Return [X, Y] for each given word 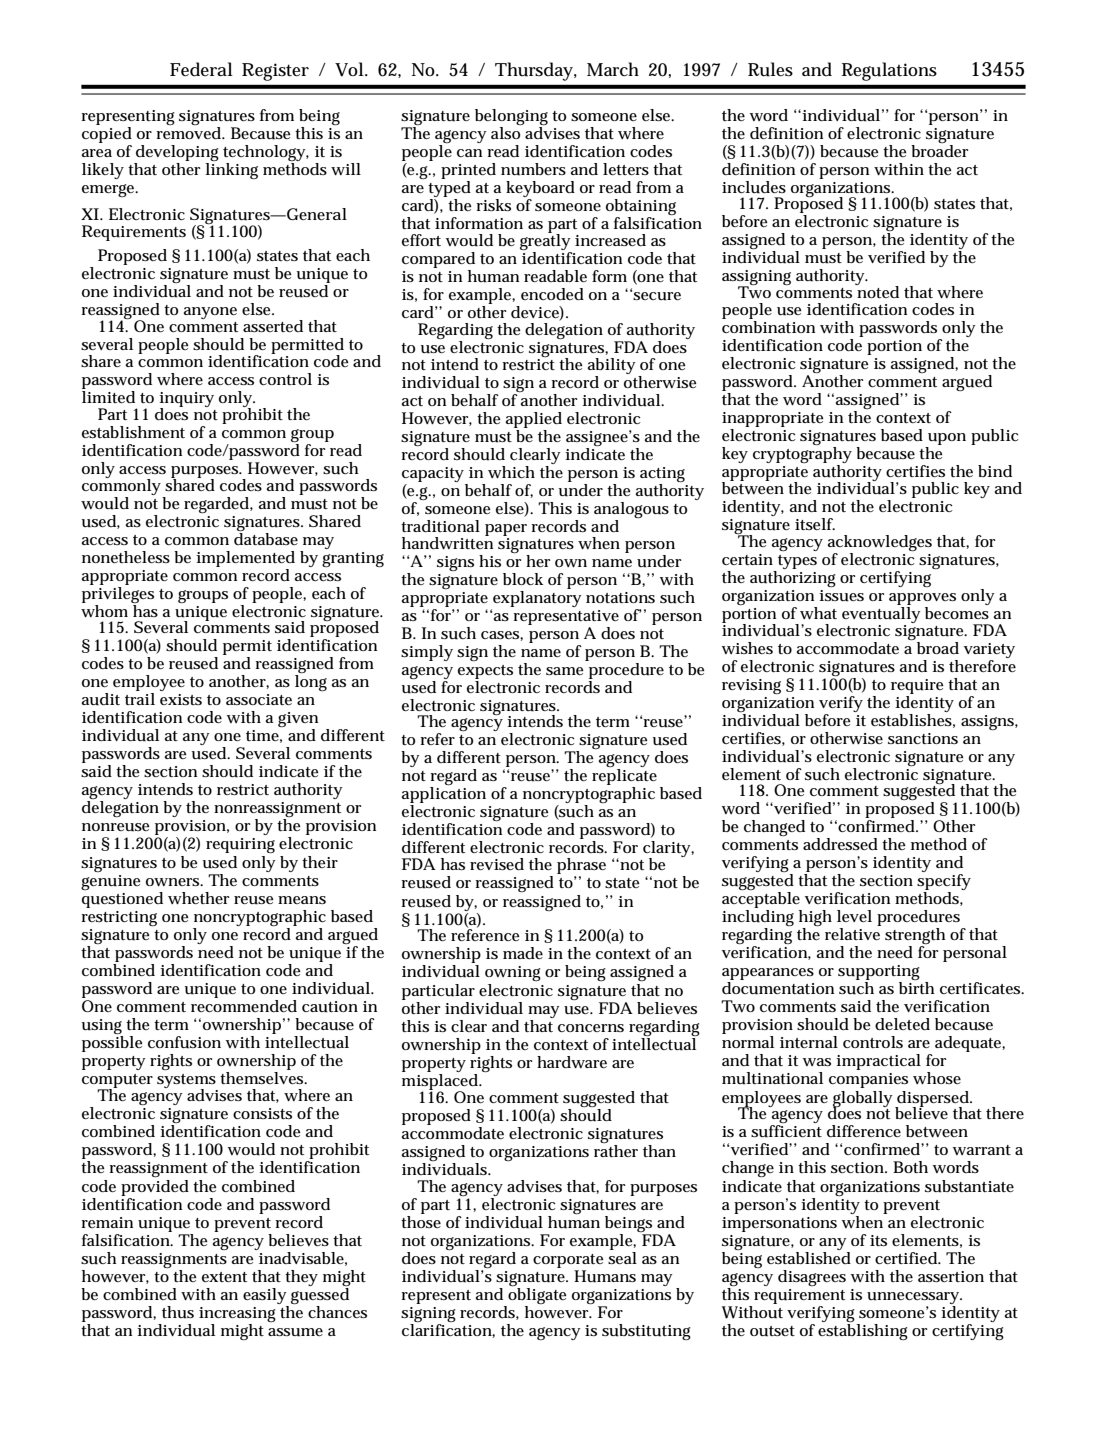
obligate [536, 1297]
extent [224, 1277]
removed [190, 133]
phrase [581, 867]
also [505, 133]
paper [506, 530]
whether [199, 898]
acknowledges [880, 544]
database [266, 539]
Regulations [889, 71]
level [854, 916]
